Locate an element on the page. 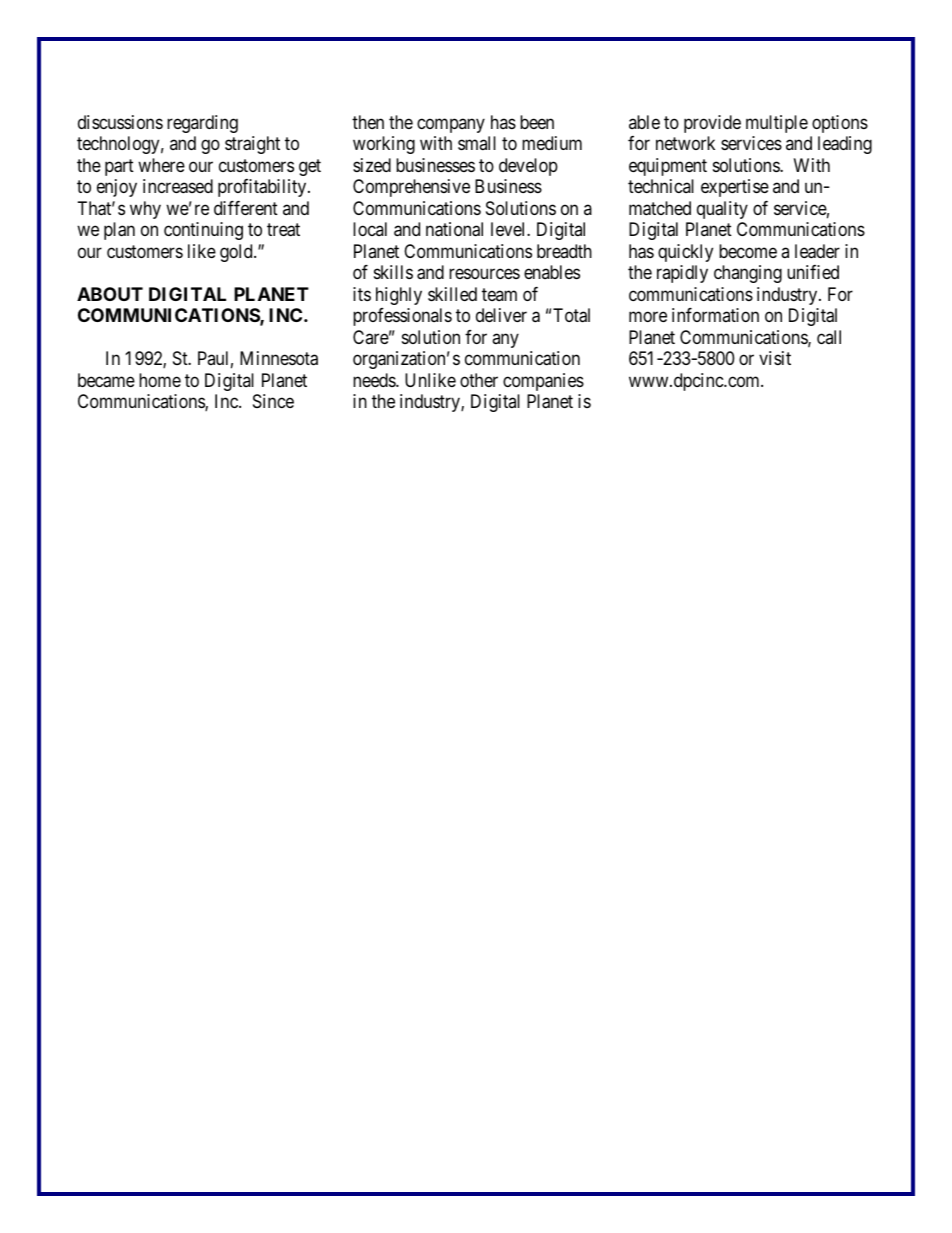  deliver is located at coordinates (501, 315).
